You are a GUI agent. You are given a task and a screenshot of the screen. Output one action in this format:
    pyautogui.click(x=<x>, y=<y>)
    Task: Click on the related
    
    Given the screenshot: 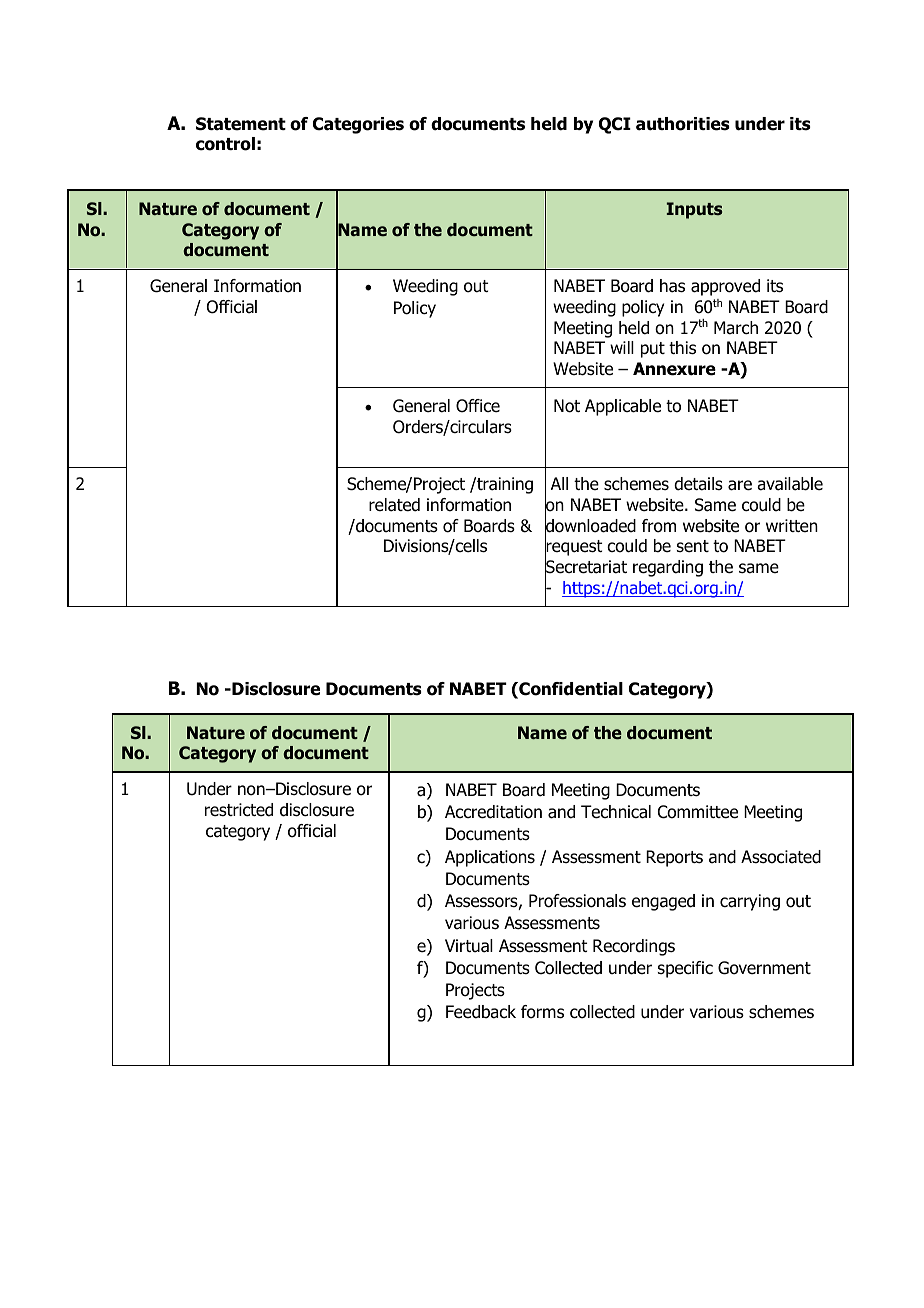 What is the action you would take?
    pyautogui.click(x=394, y=505)
